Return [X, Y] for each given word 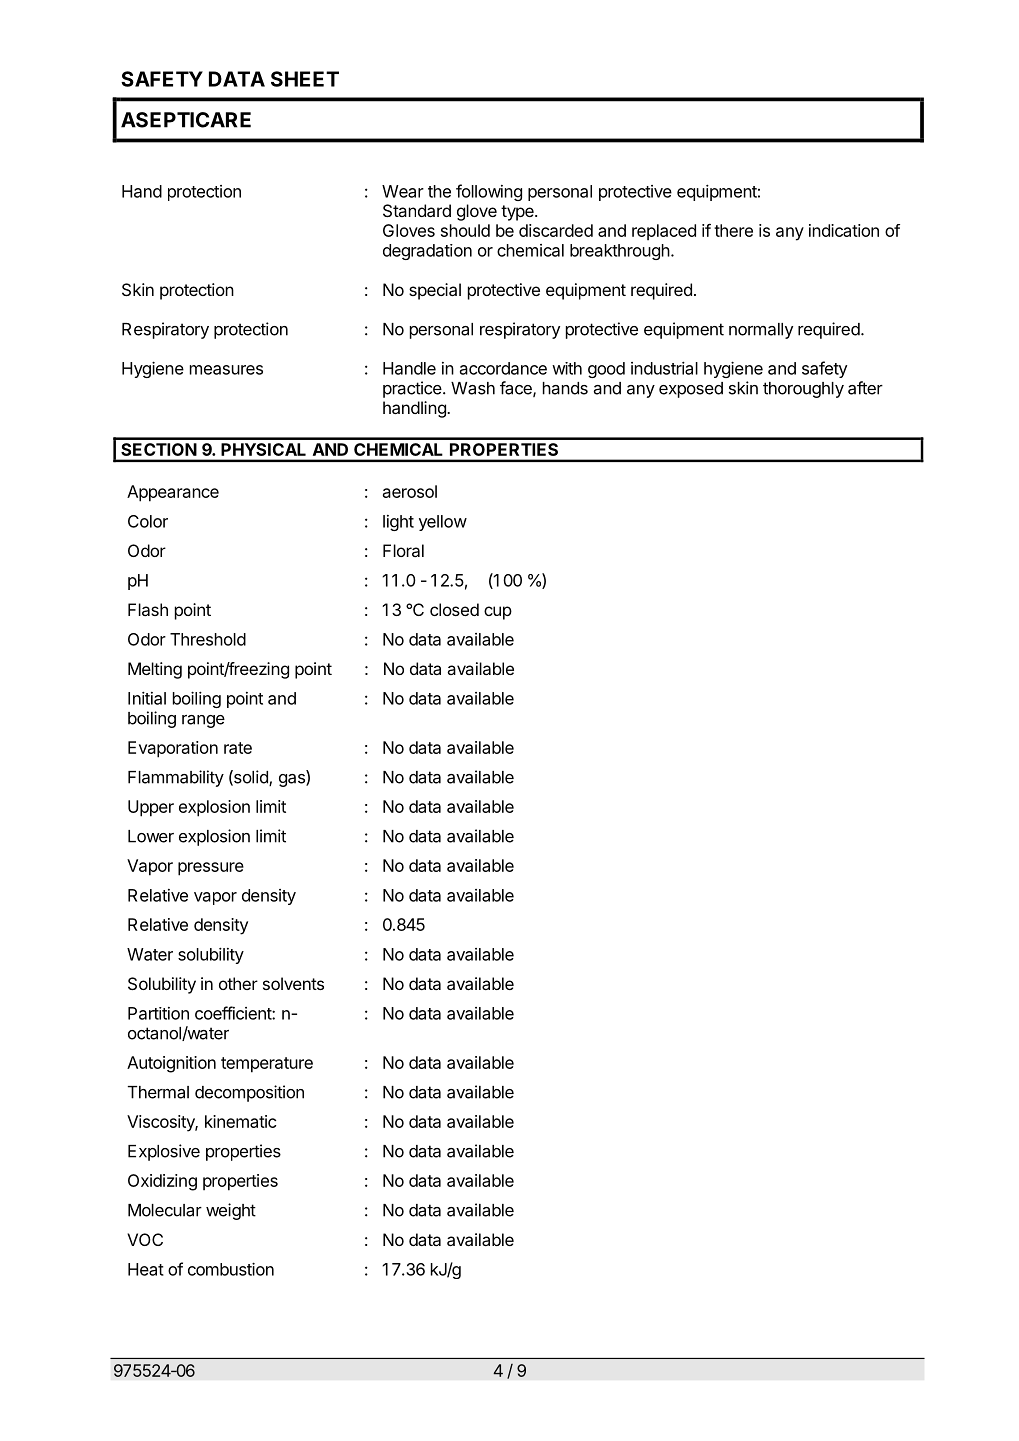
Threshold [208, 639]
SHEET [305, 79]
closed [454, 609]
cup [498, 613]
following [489, 192]
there [733, 230]
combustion [231, 1269]
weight [231, 1211]
